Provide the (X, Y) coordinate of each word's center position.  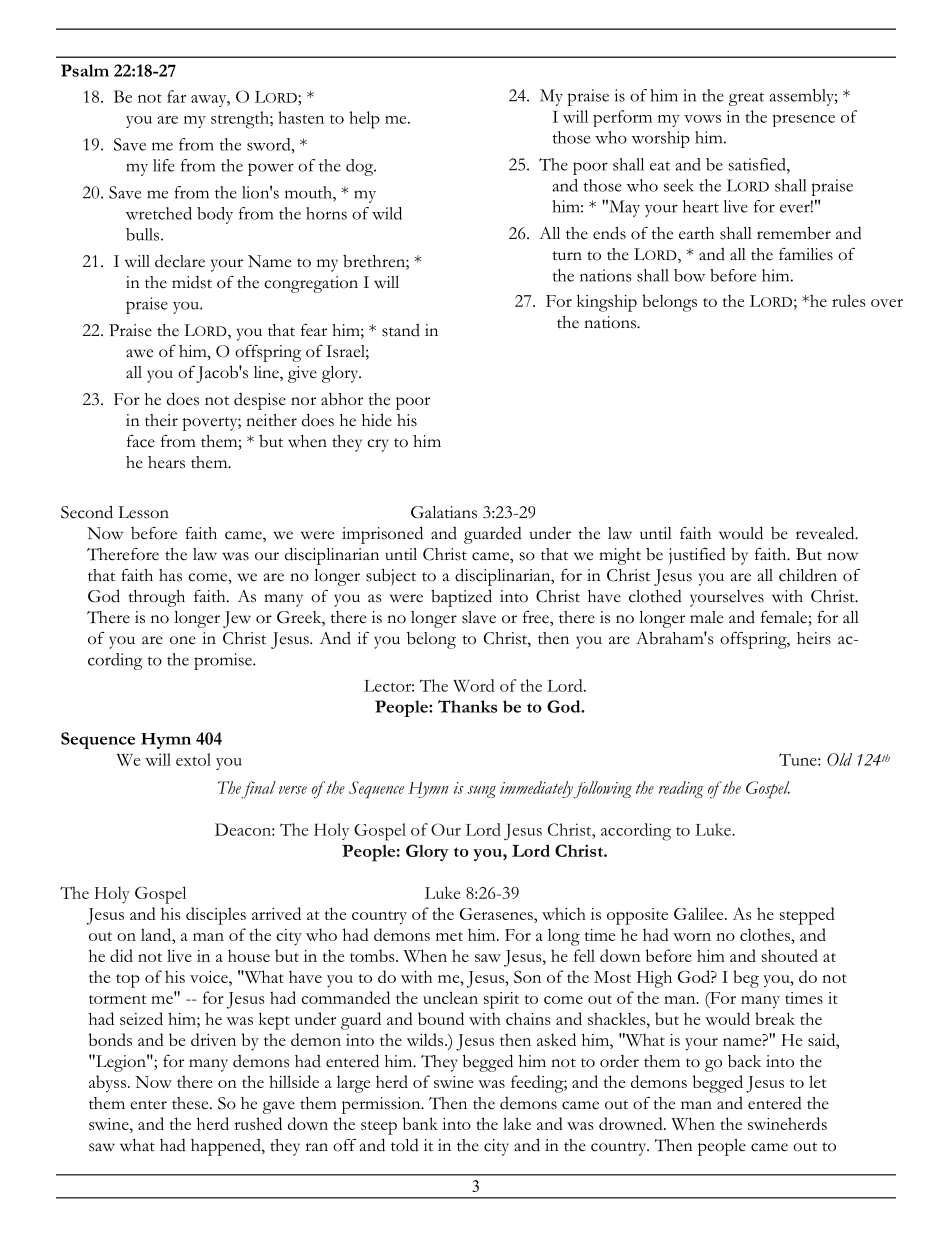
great (746, 99)
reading (681, 789)
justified (697, 556)
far (176, 96)
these (191, 1103)
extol (193, 759)
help (364, 120)
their (161, 420)
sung (482, 792)
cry (378, 445)
